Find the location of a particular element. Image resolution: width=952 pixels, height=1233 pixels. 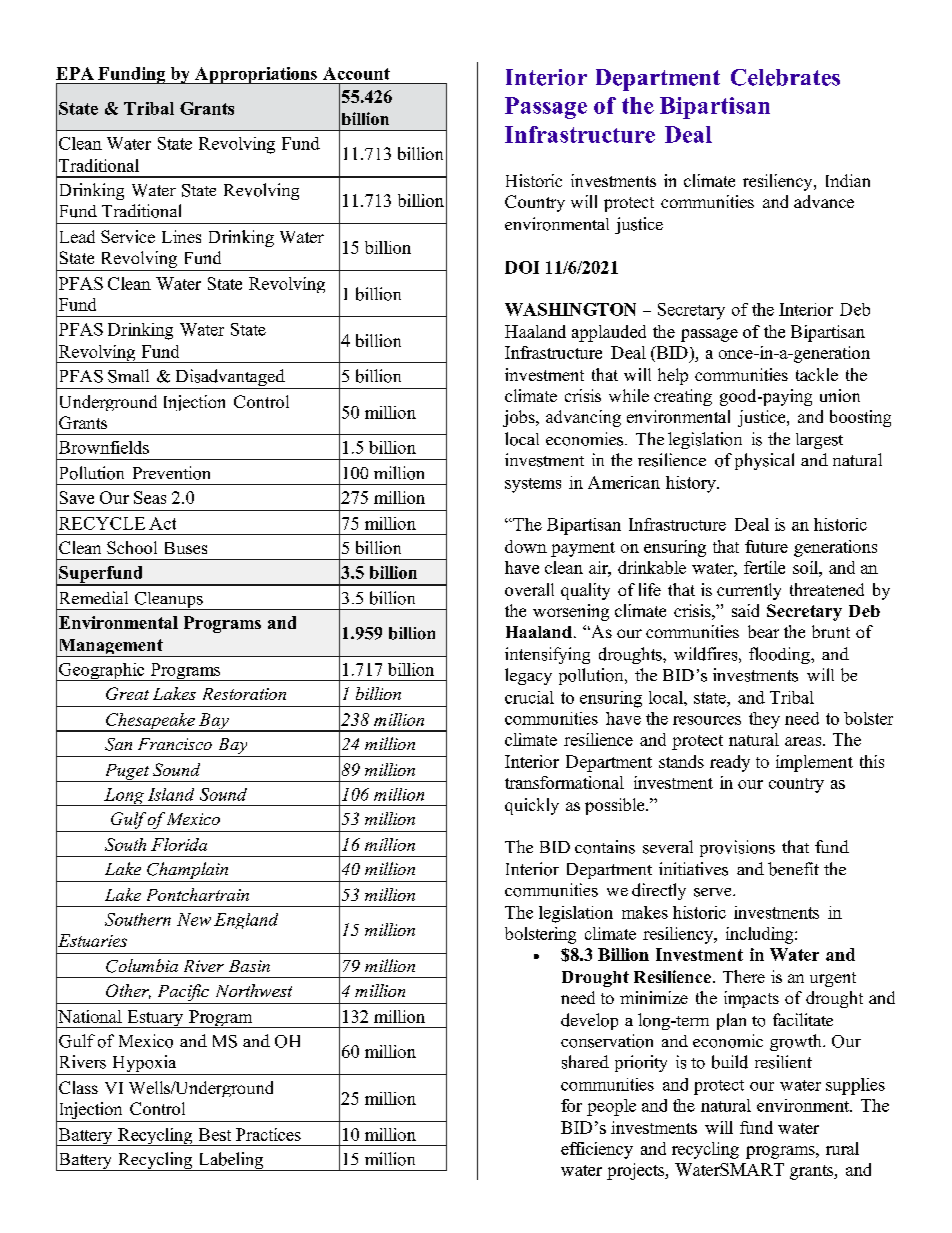

Chesapeake is located at coordinates (150, 722).
